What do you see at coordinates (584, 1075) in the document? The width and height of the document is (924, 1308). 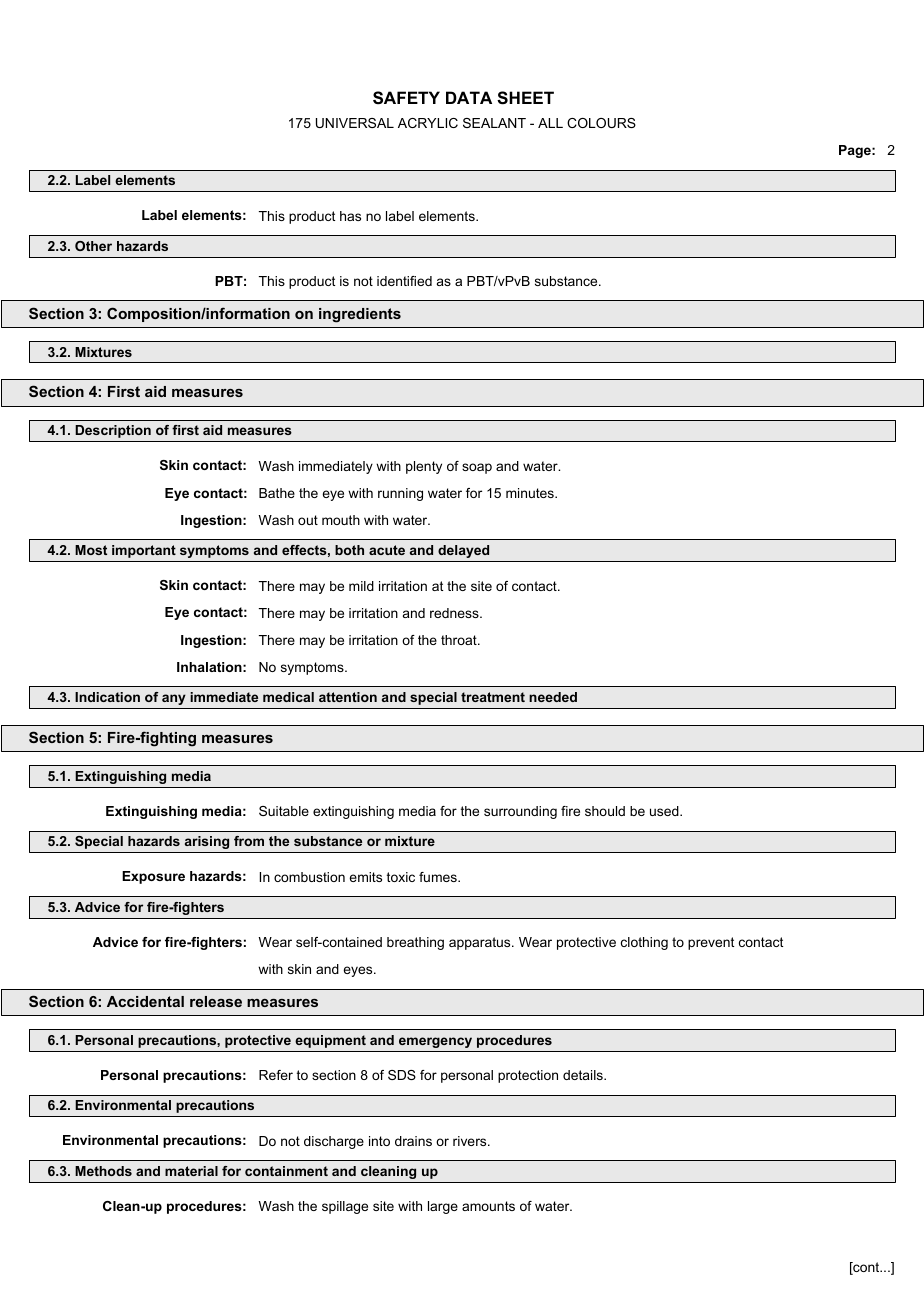 I see `details` at bounding box center [584, 1075].
